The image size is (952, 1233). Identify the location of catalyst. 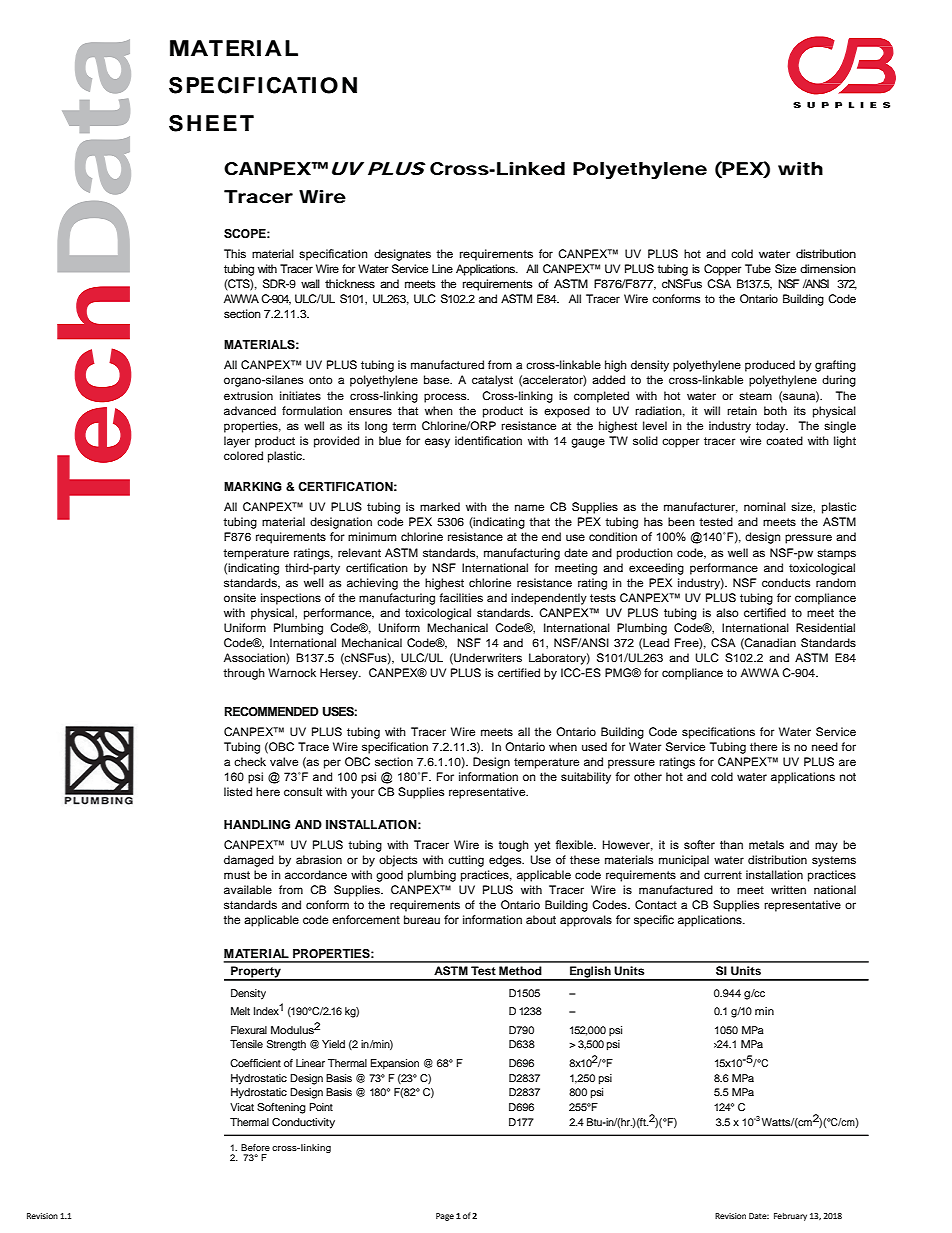
(492, 381).
